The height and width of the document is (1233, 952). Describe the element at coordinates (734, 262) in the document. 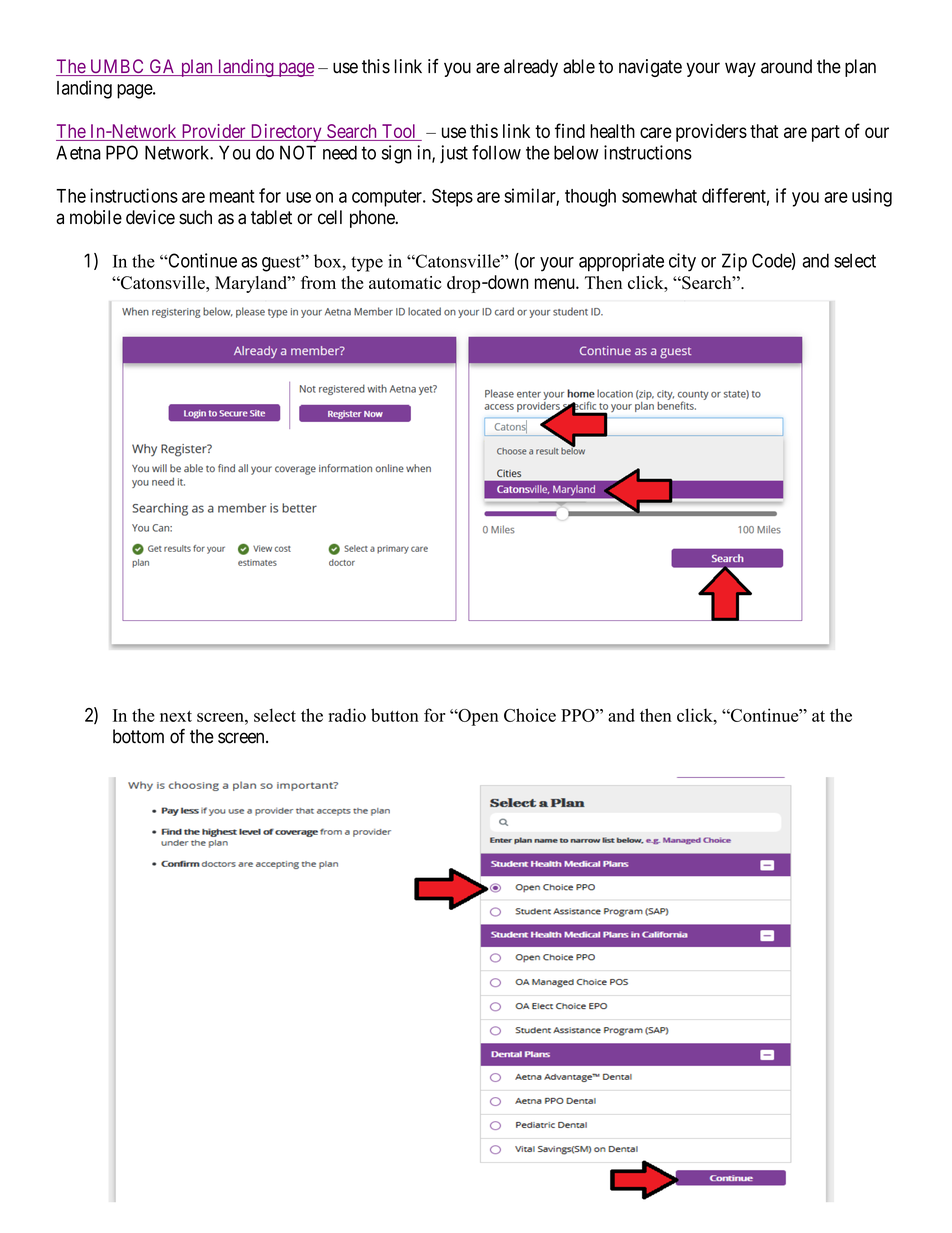

I see `Zip` at that location.
